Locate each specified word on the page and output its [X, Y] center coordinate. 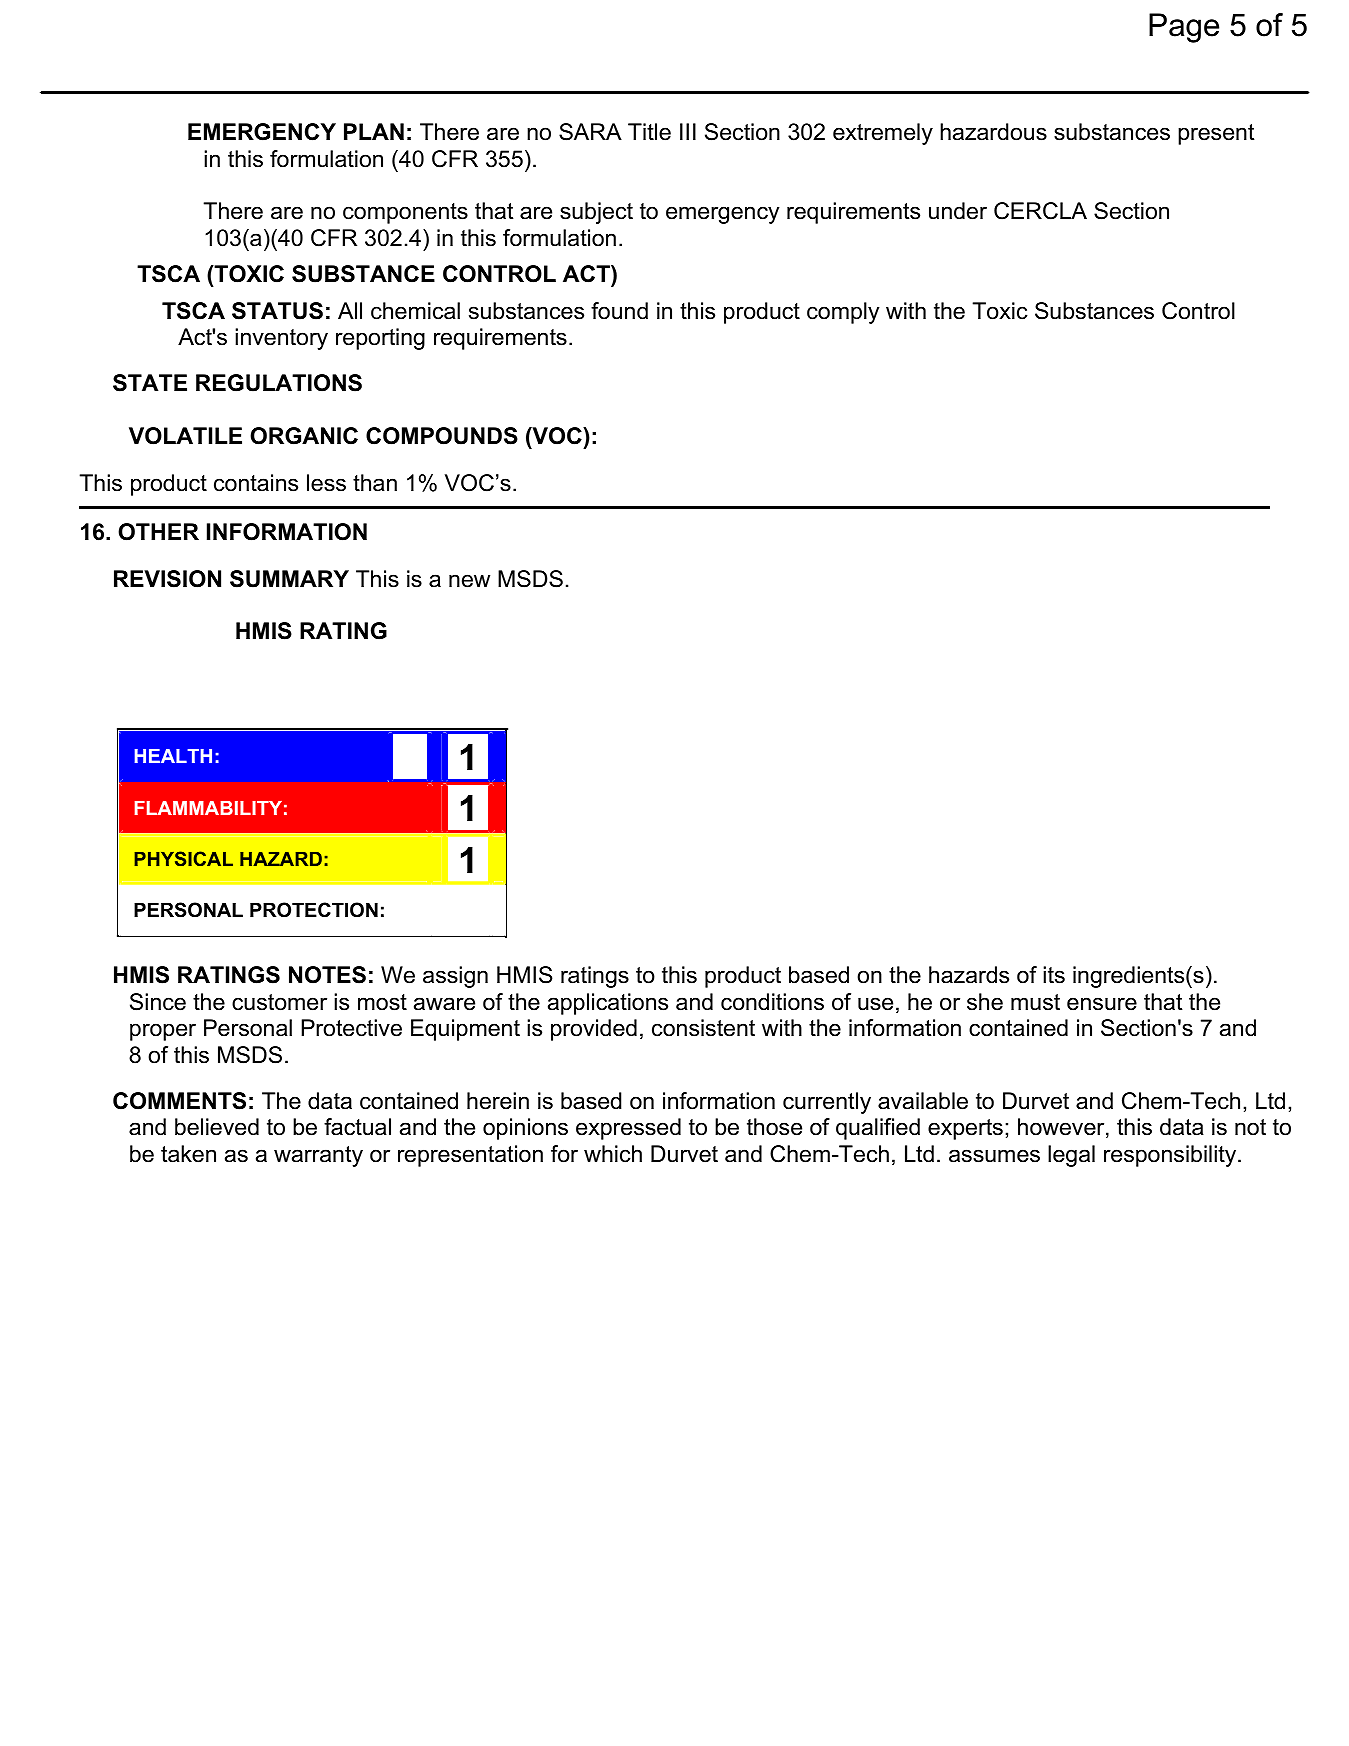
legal [1071, 1156]
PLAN [374, 131]
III [688, 131]
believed [217, 1127]
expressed [628, 1129]
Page [1184, 28]
